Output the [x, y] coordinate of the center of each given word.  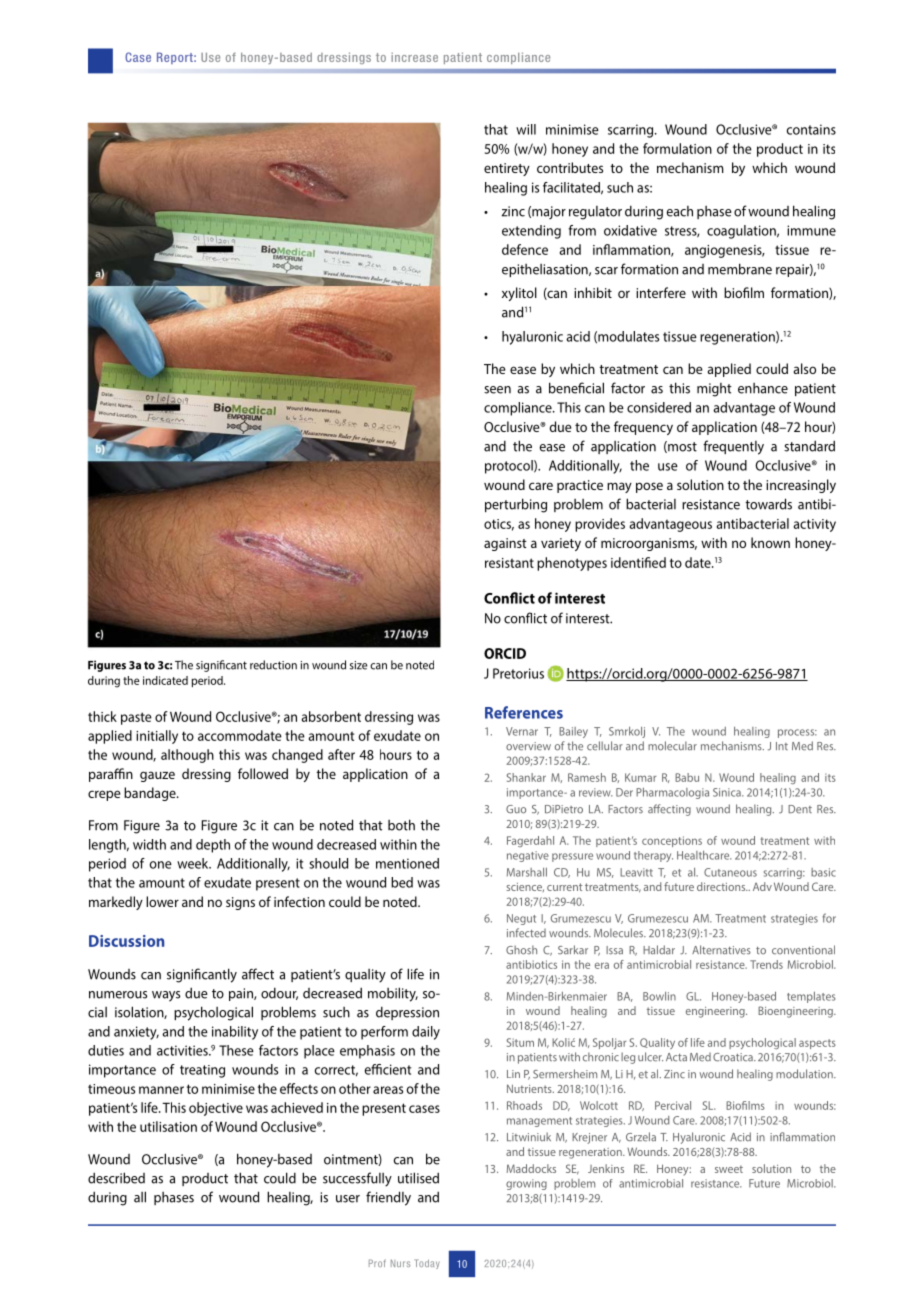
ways [166, 996]
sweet [729, 1169]
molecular [672, 746]
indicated [165, 680]
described [116, 1178]
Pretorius [518, 673]
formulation [677, 148]
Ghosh [521, 950]
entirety [507, 169]
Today [427, 1264]
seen [497, 390]
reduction [273, 665]
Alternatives [721, 950]
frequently [733, 447]
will [526, 129]
